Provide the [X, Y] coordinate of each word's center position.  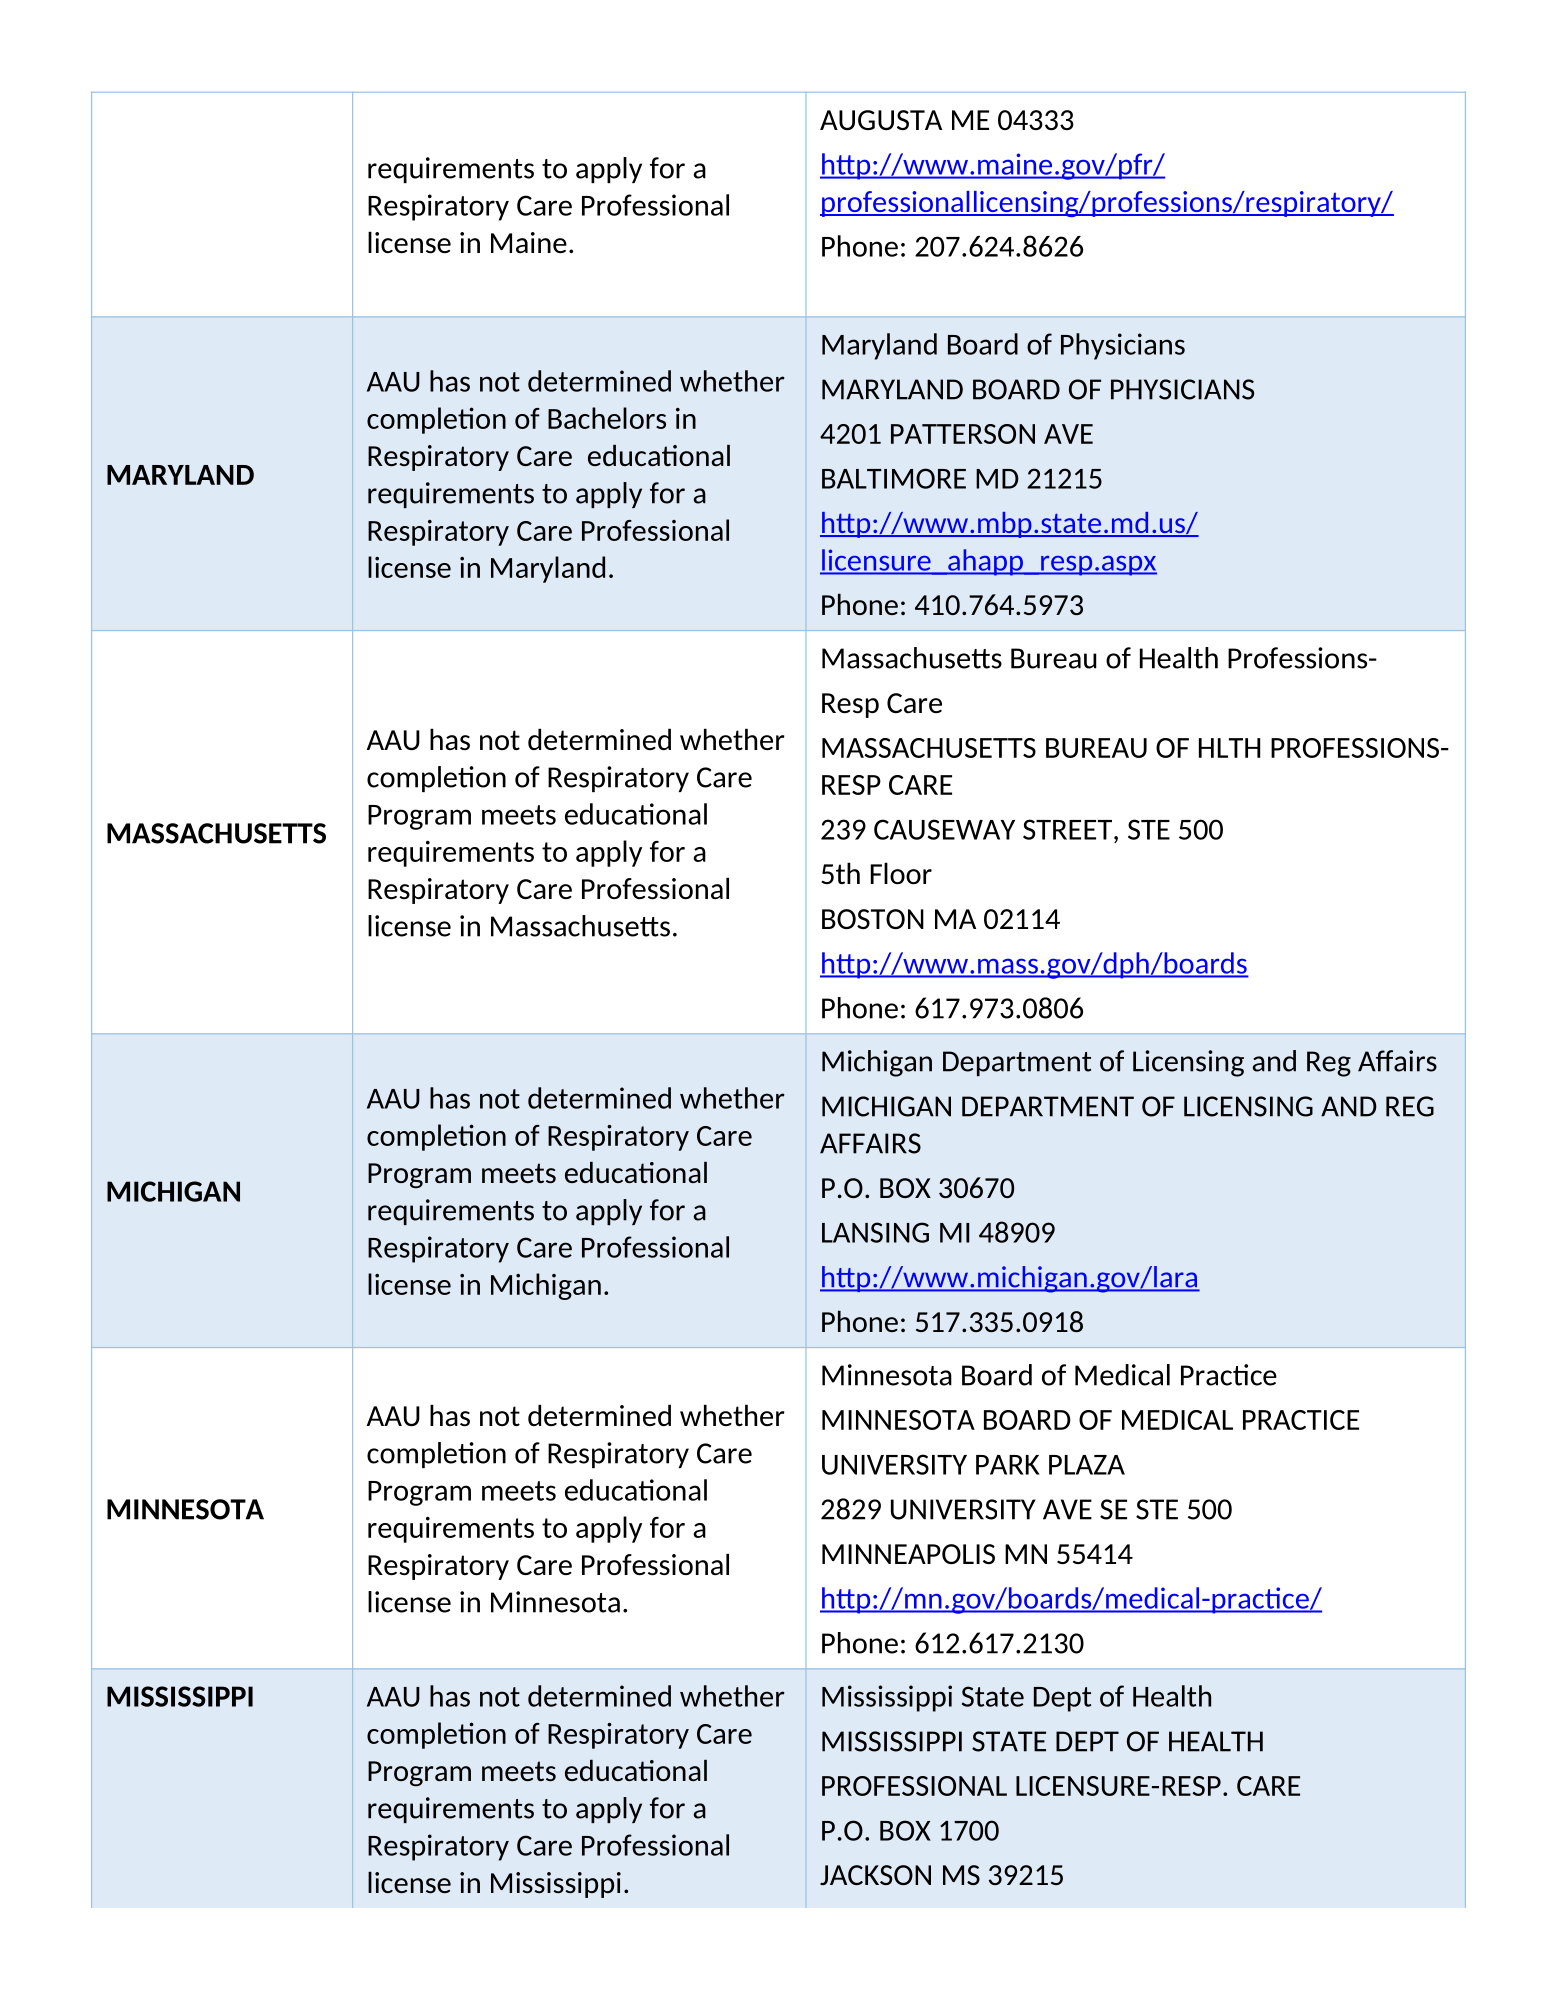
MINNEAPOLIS [908, 1554]
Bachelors [607, 418]
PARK [1008, 1465]
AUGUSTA [881, 120]
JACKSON [875, 1875]
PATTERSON [963, 434]
